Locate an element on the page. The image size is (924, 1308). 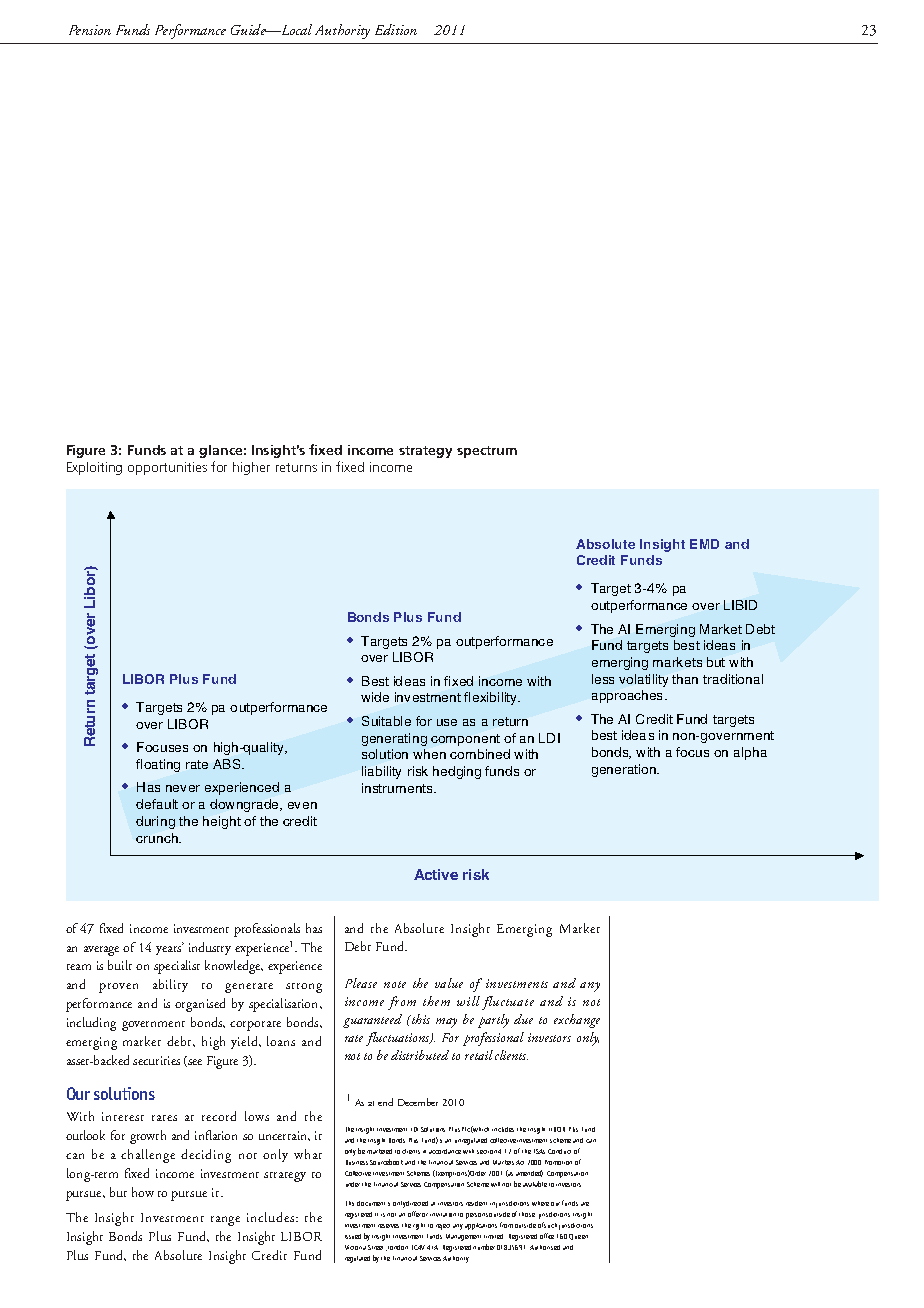
note is located at coordinates (395, 984).
